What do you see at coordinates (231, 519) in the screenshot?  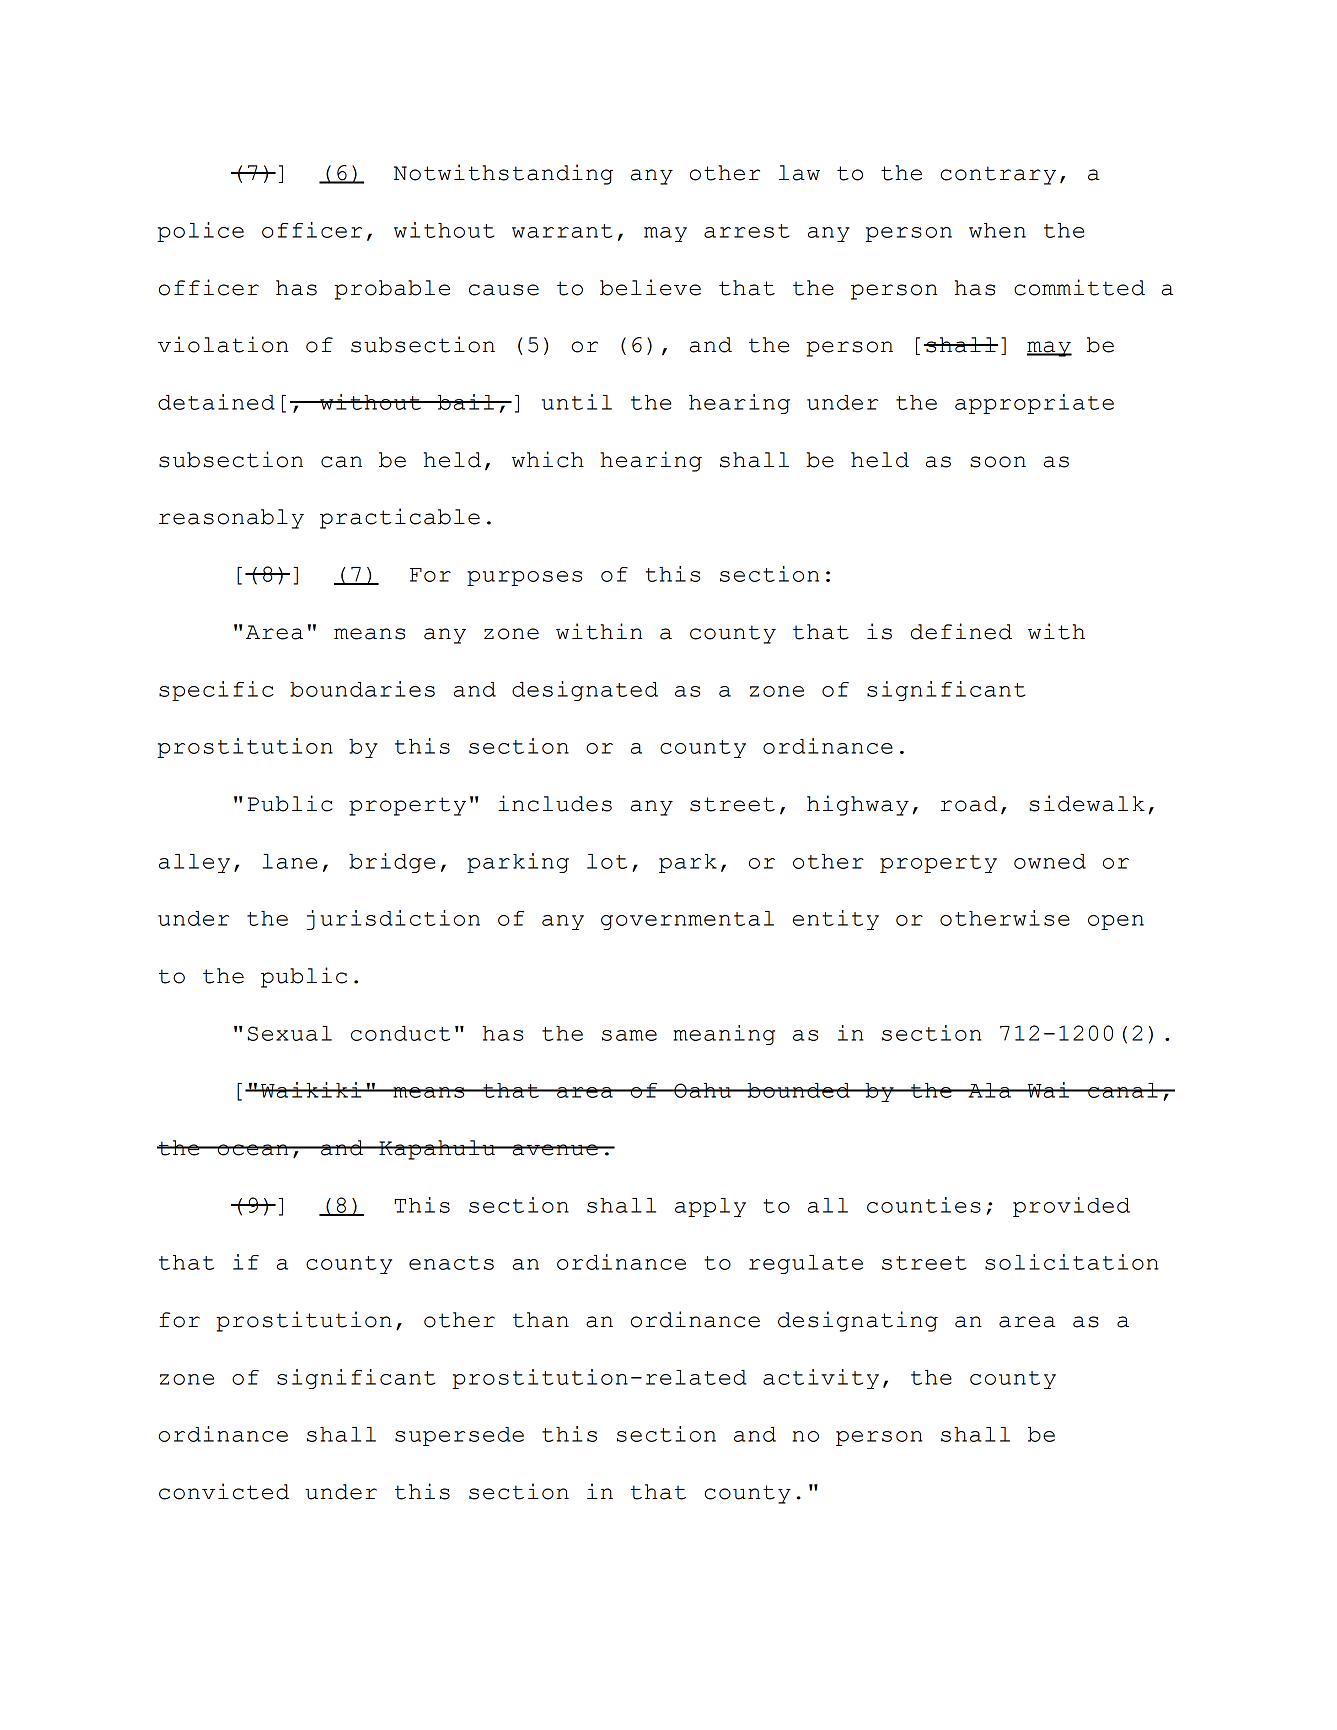 I see `reasonably` at bounding box center [231, 519].
